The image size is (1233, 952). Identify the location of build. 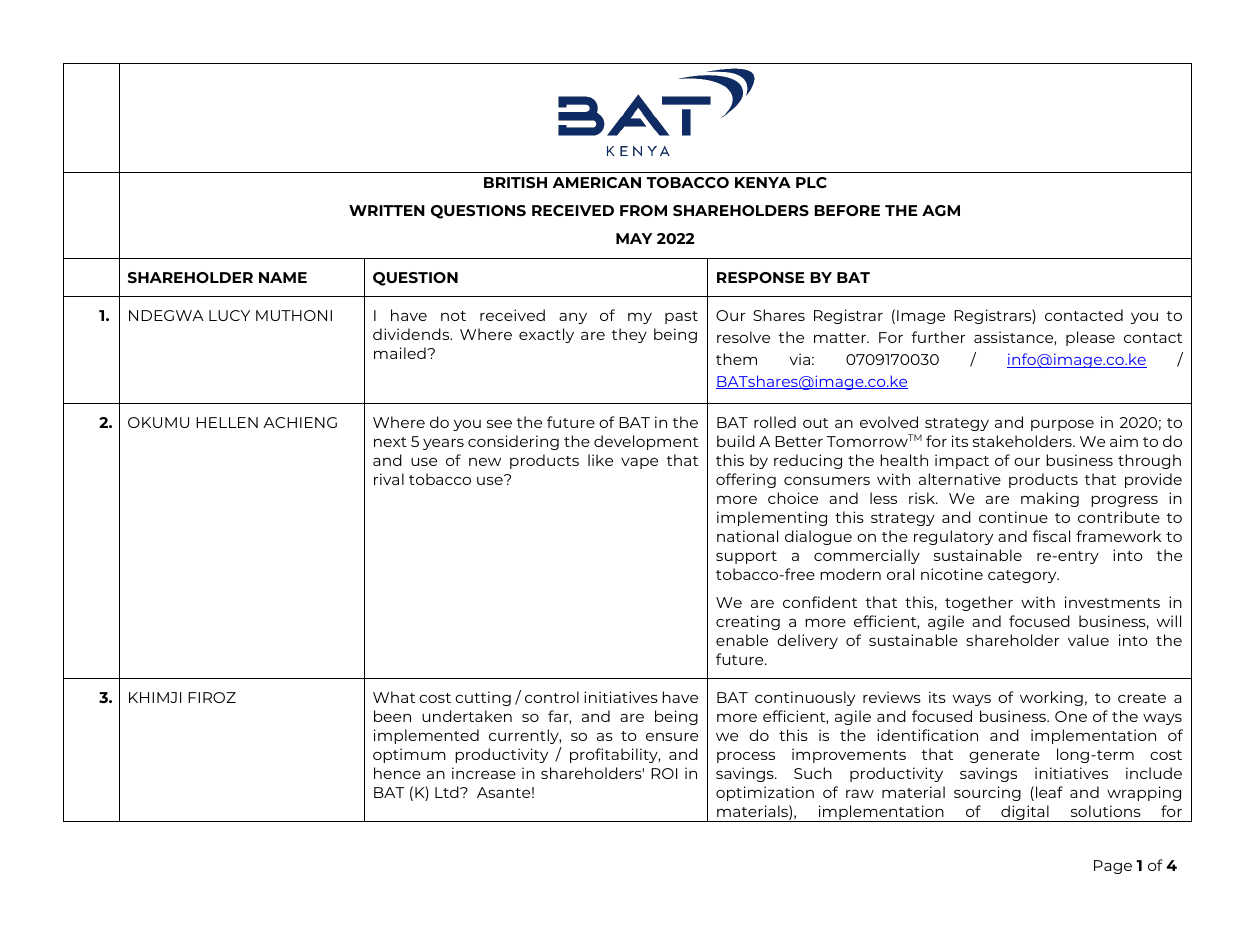
(736, 441).
